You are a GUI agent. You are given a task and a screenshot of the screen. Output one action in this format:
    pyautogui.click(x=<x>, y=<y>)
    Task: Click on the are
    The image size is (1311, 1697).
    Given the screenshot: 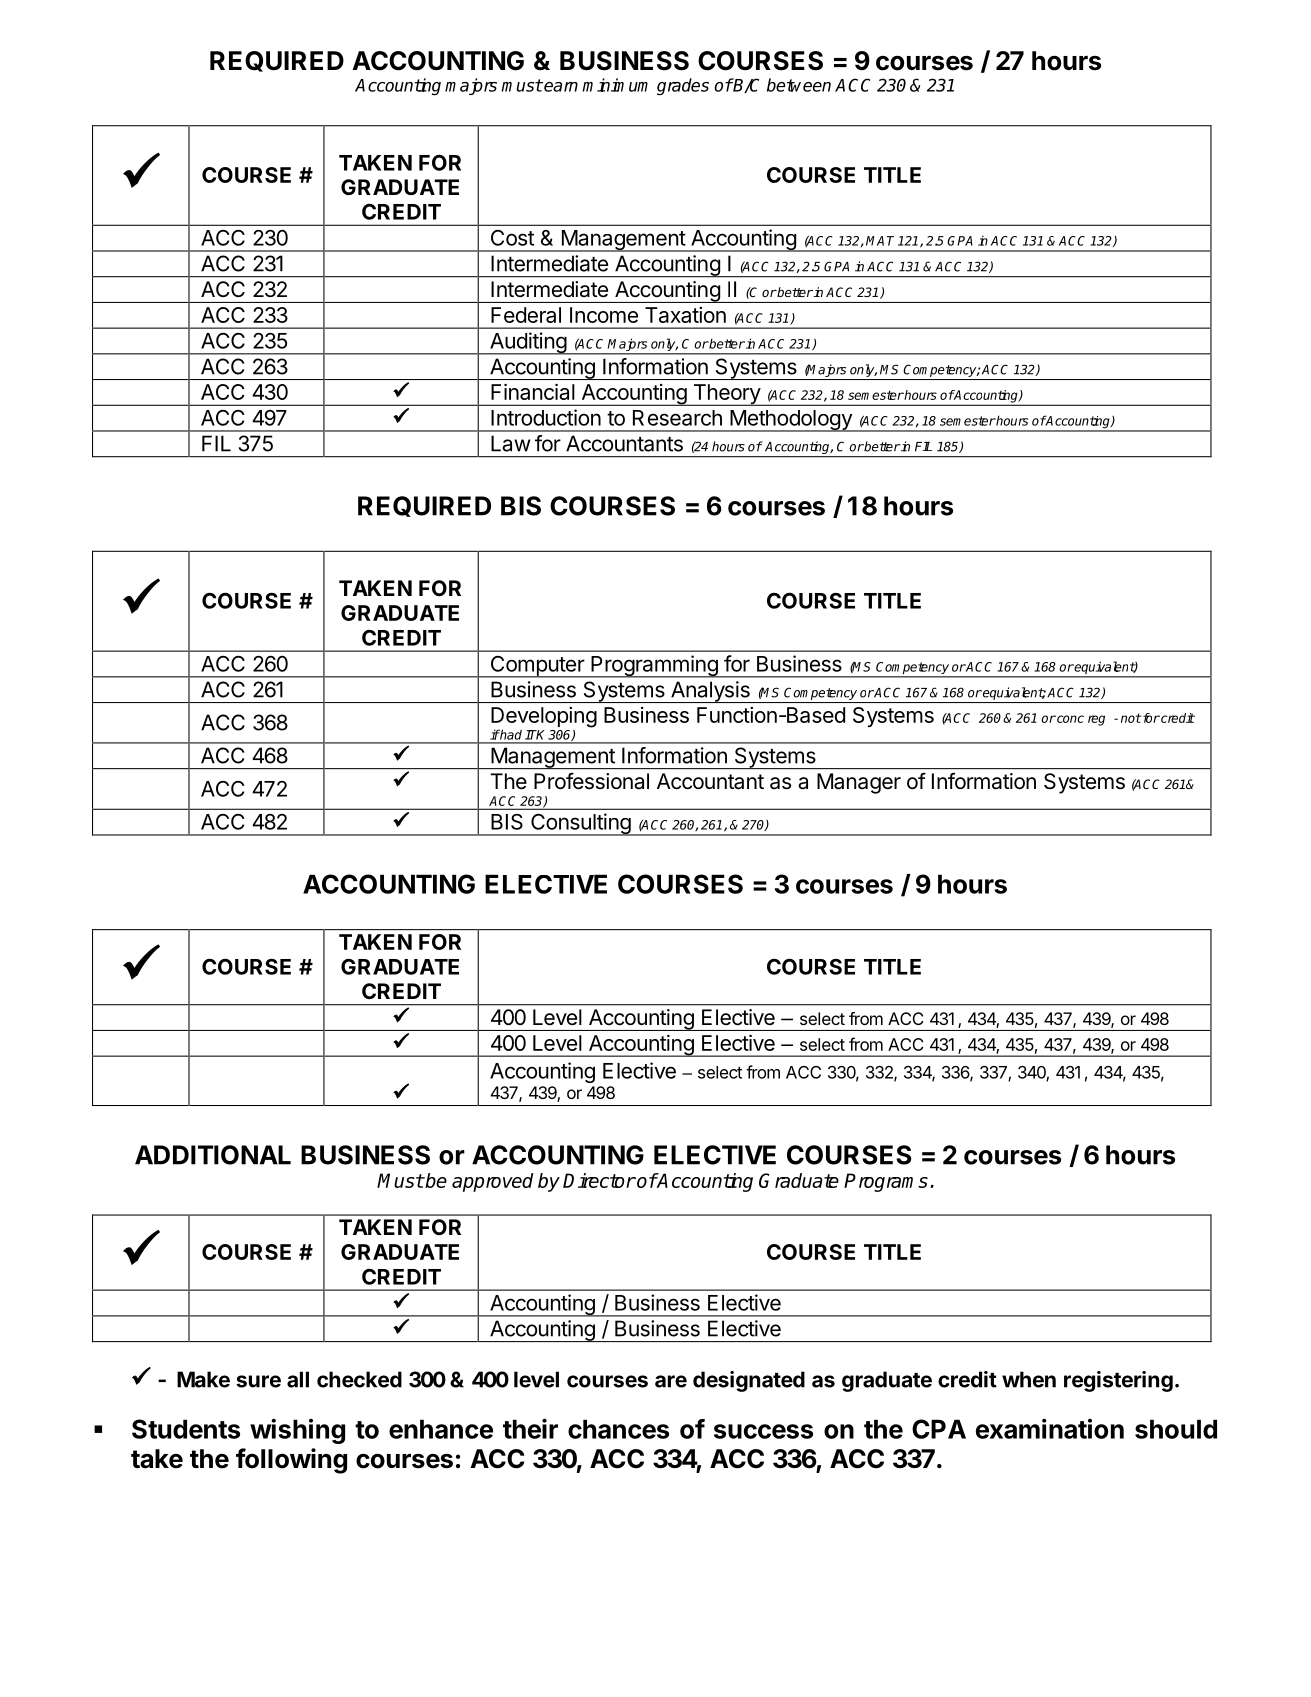 What is the action you would take?
    pyautogui.click(x=671, y=1381)
